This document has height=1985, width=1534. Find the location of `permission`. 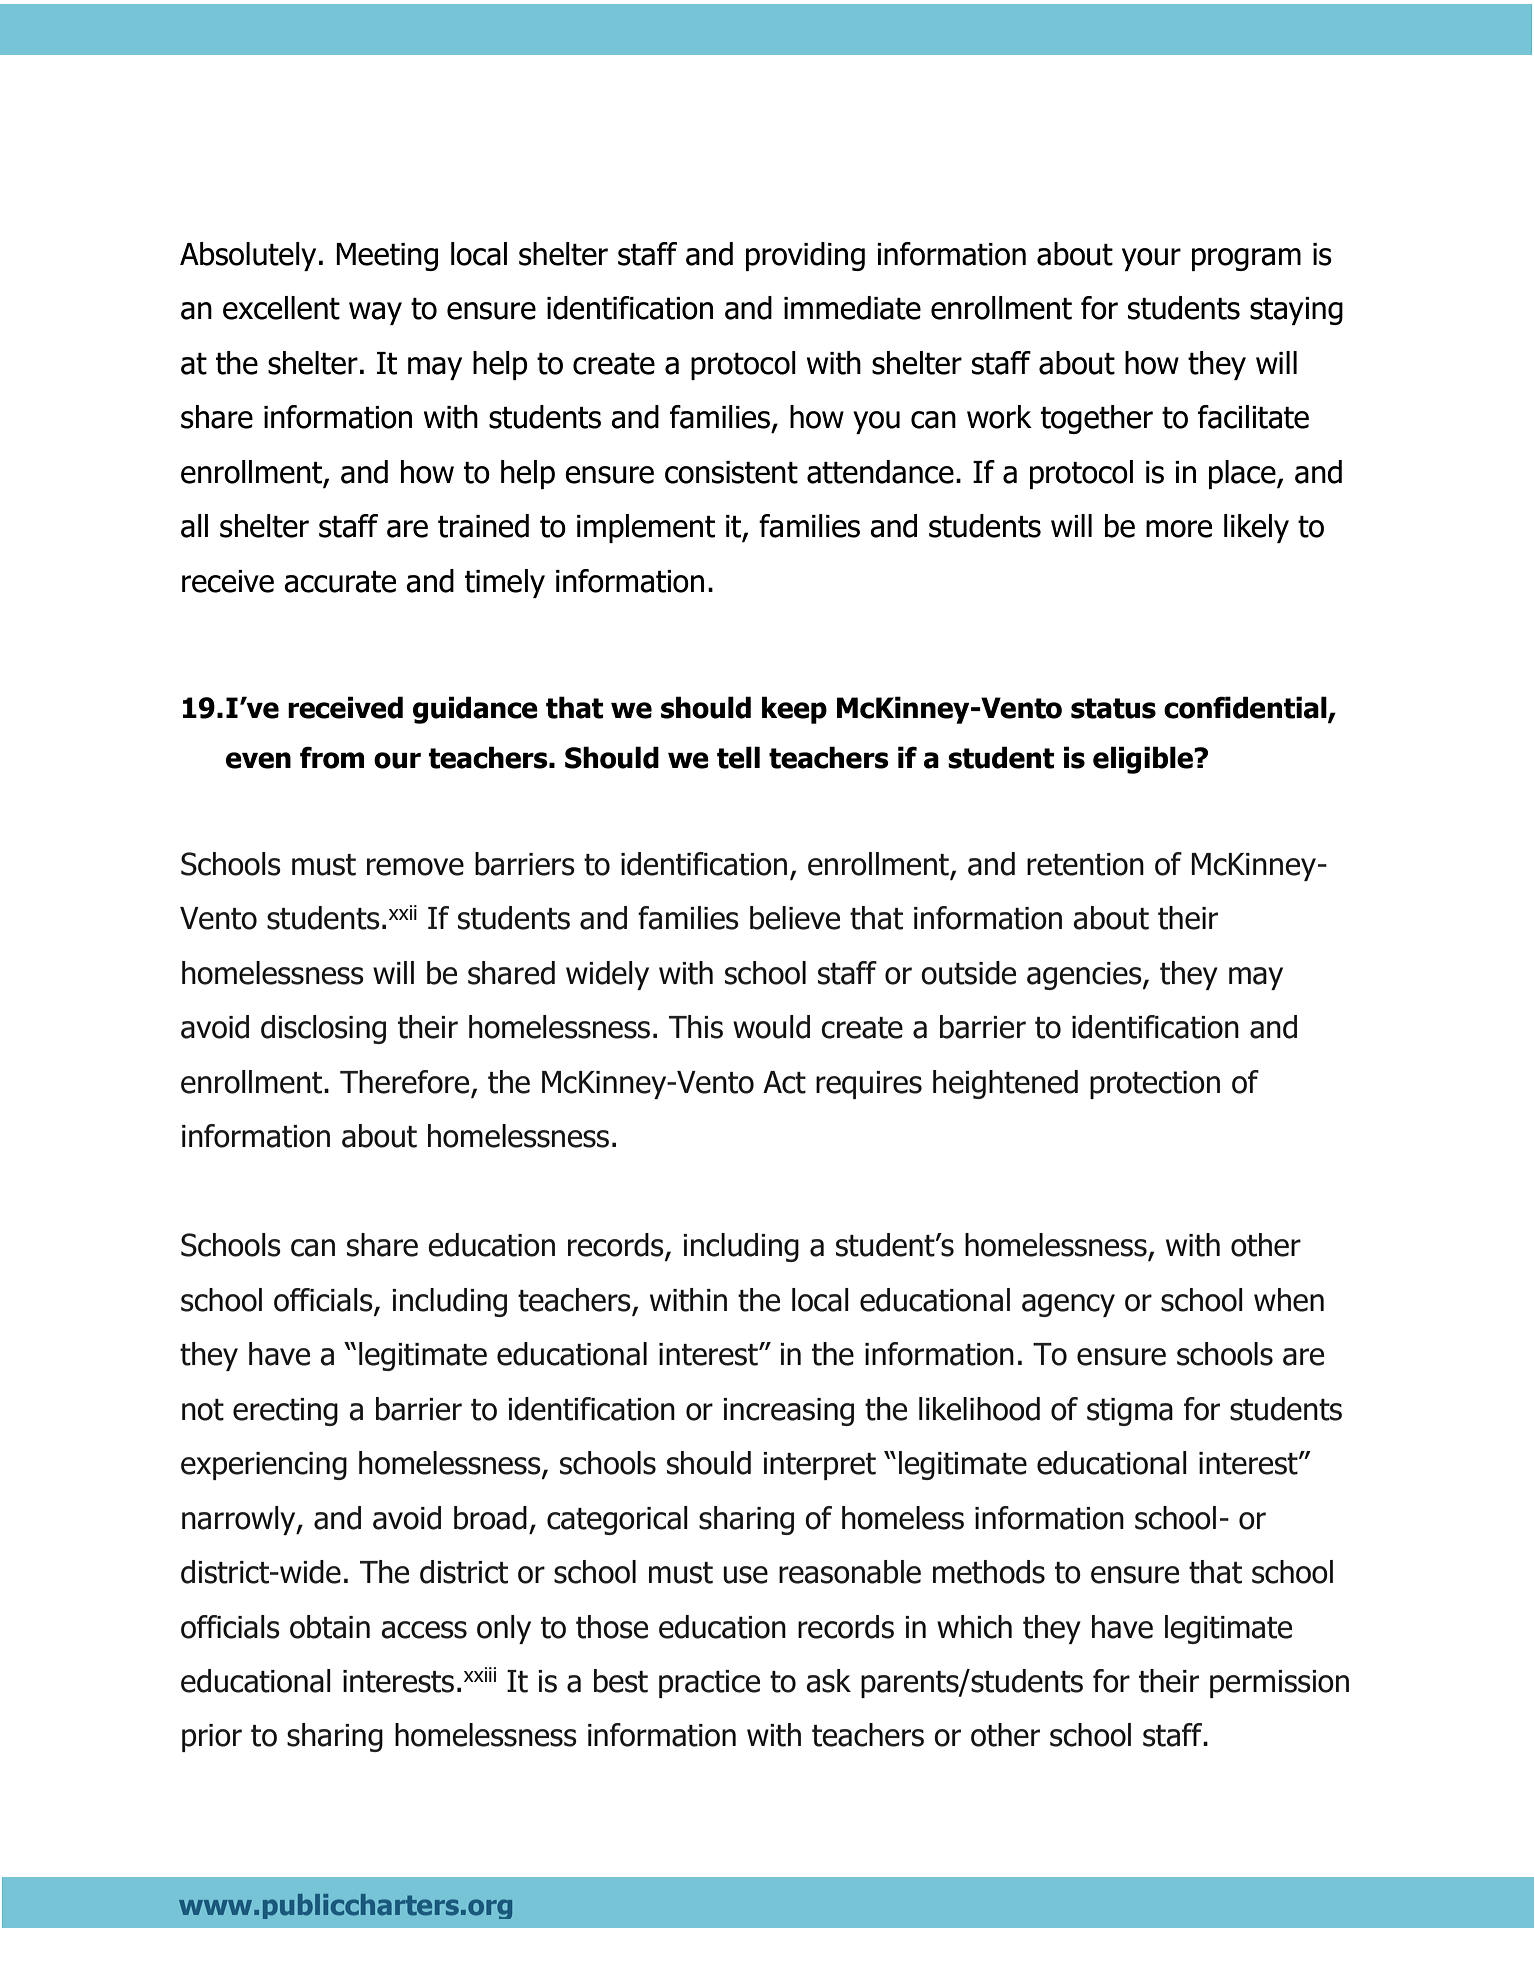

permission is located at coordinates (1279, 1684).
